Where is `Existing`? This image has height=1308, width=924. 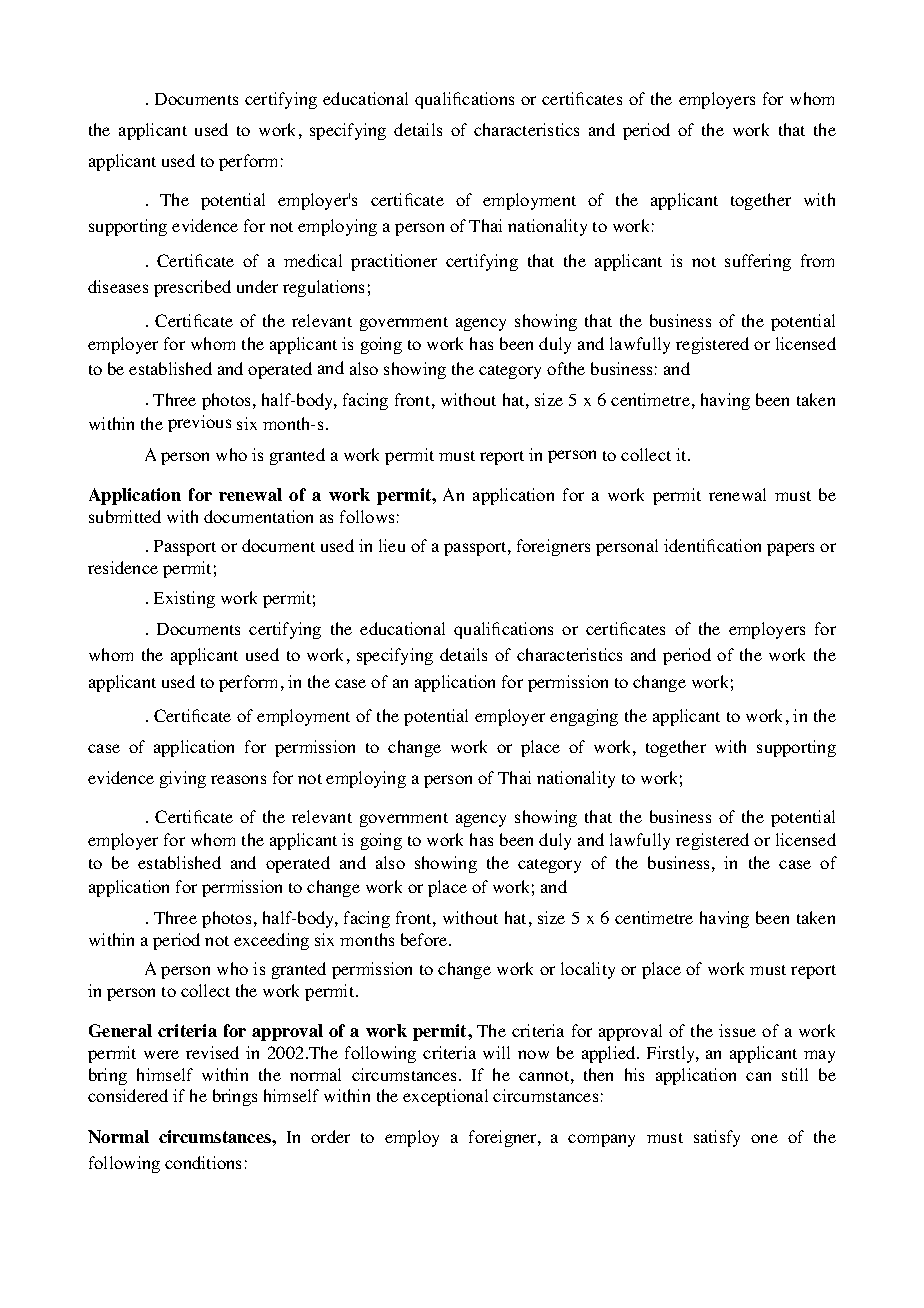 Existing is located at coordinates (184, 599).
